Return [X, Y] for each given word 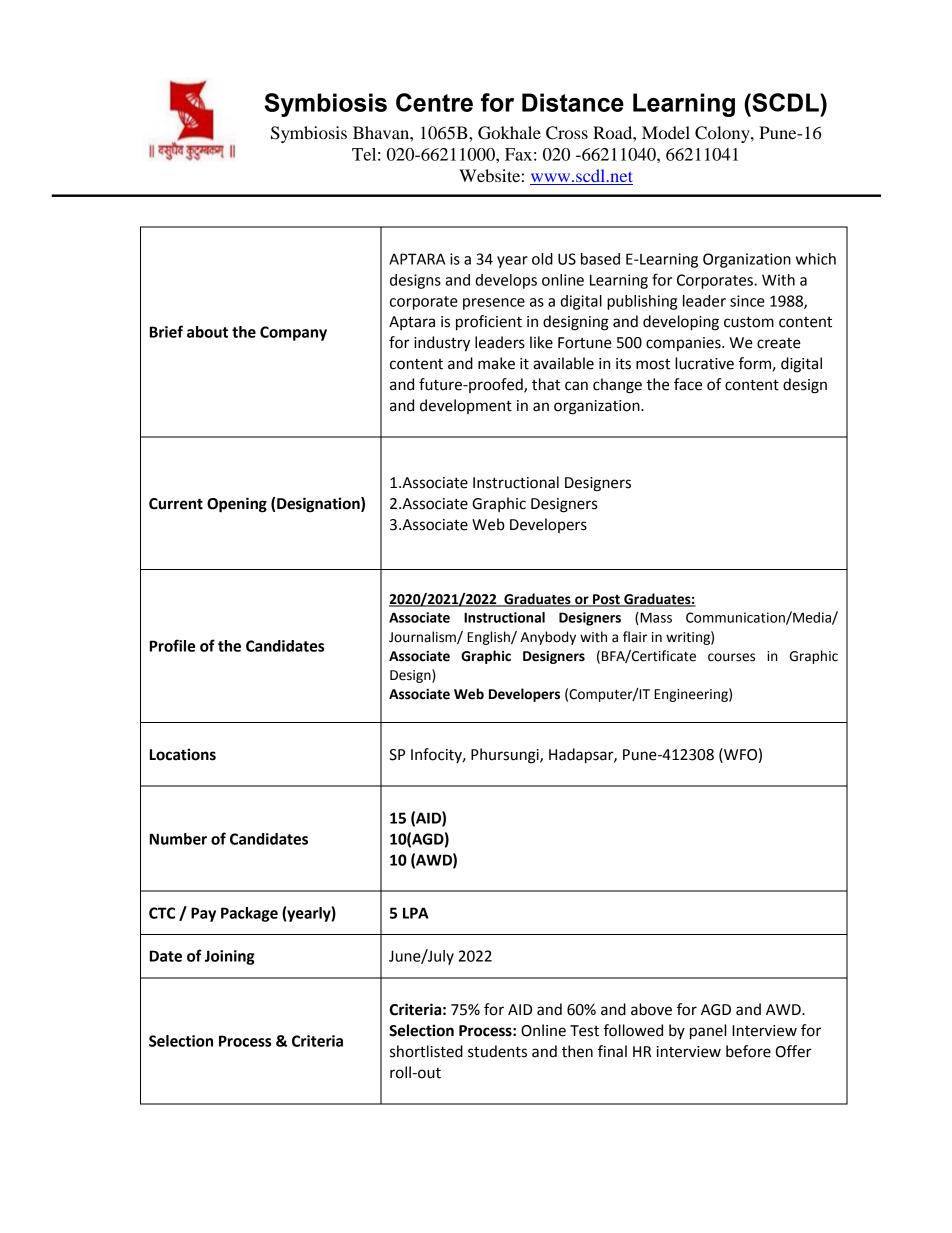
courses [731, 657]
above [651, 1009]
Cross [567, 133]
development [466, 406]
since [747, 301]
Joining [230, 957]
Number [178, 839]
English [489, 638]
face [688, 384]
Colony [723, 134]
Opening [237, 505]
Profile [172, 645]
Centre [434, 102]
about [207, 332]
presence [494, 304]
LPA [416, 913]
